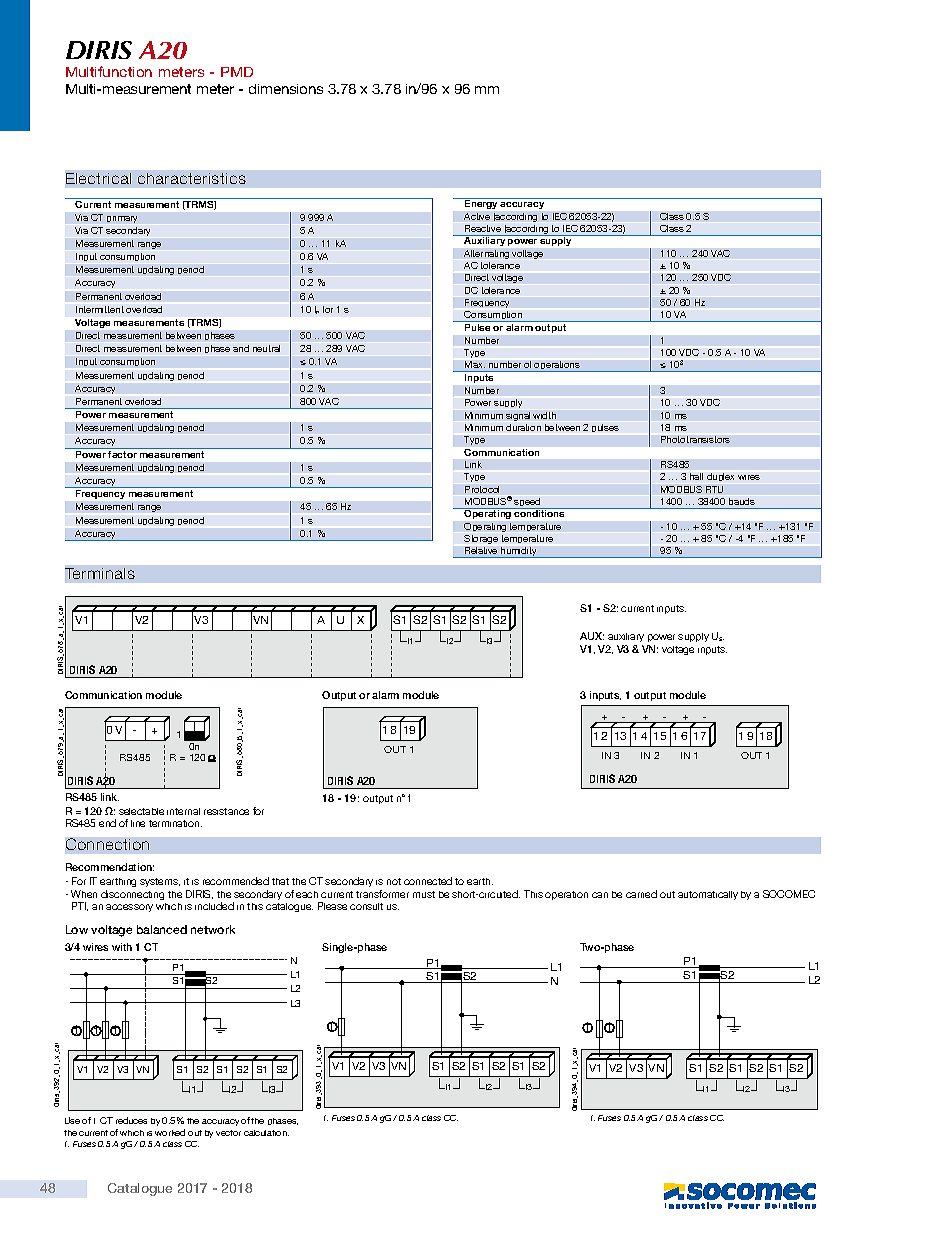 The image size is (952, 1233). What do you see at coordinates (641, 894) in the document?
I see `carried` at bounding box center [641, 894].
